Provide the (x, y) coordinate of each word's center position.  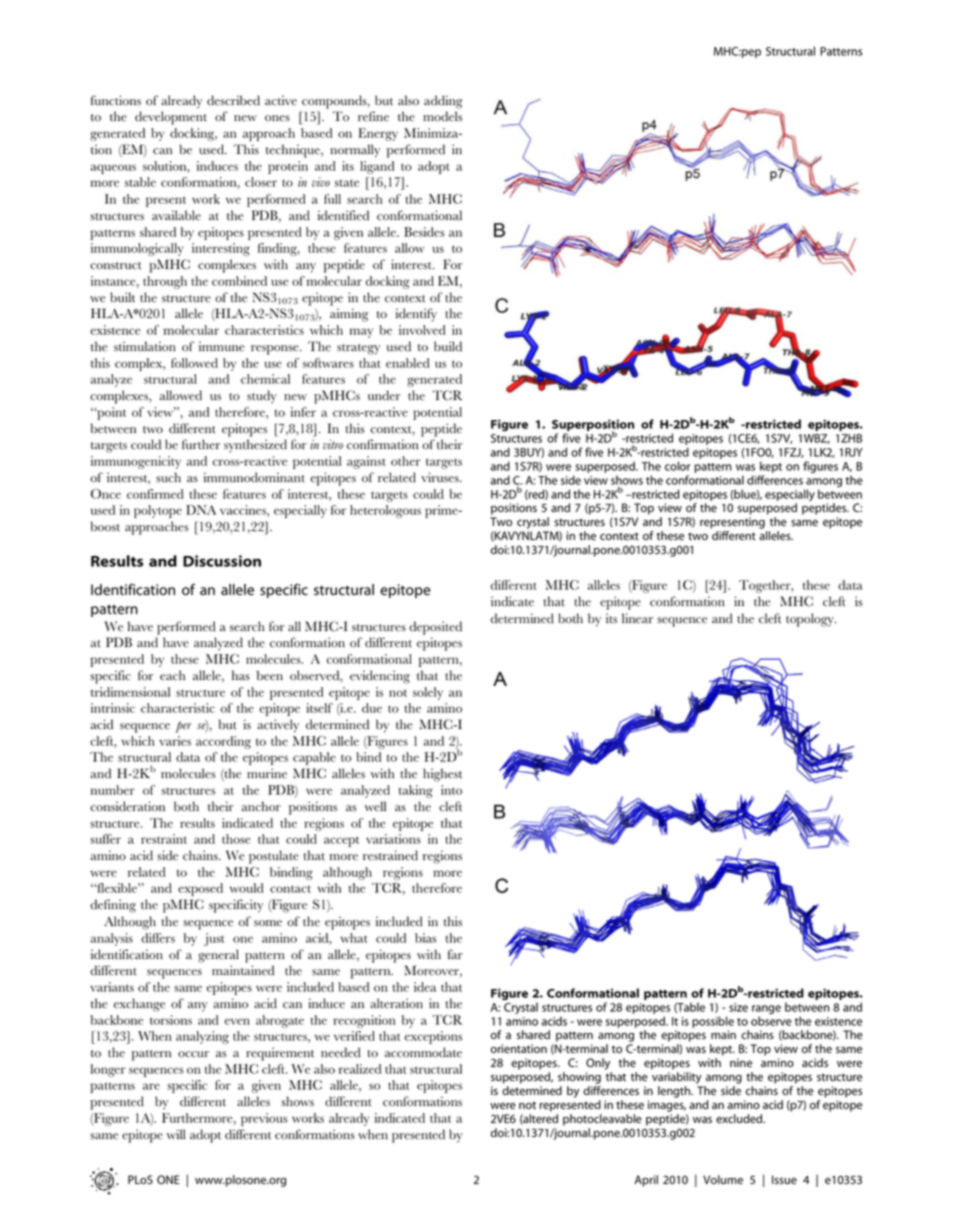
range (766, 1011)
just (214, 939)
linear (637, 618)
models (442, 116)
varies (175, 741)
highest (442, 775)
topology (811, 620)
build (448, 346)
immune (221, 346)
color (678, 466)
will (176, 1134)
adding (443, 102)
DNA (201, 510)
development (171, 118)
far (455, 954)
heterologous (385, 511)
